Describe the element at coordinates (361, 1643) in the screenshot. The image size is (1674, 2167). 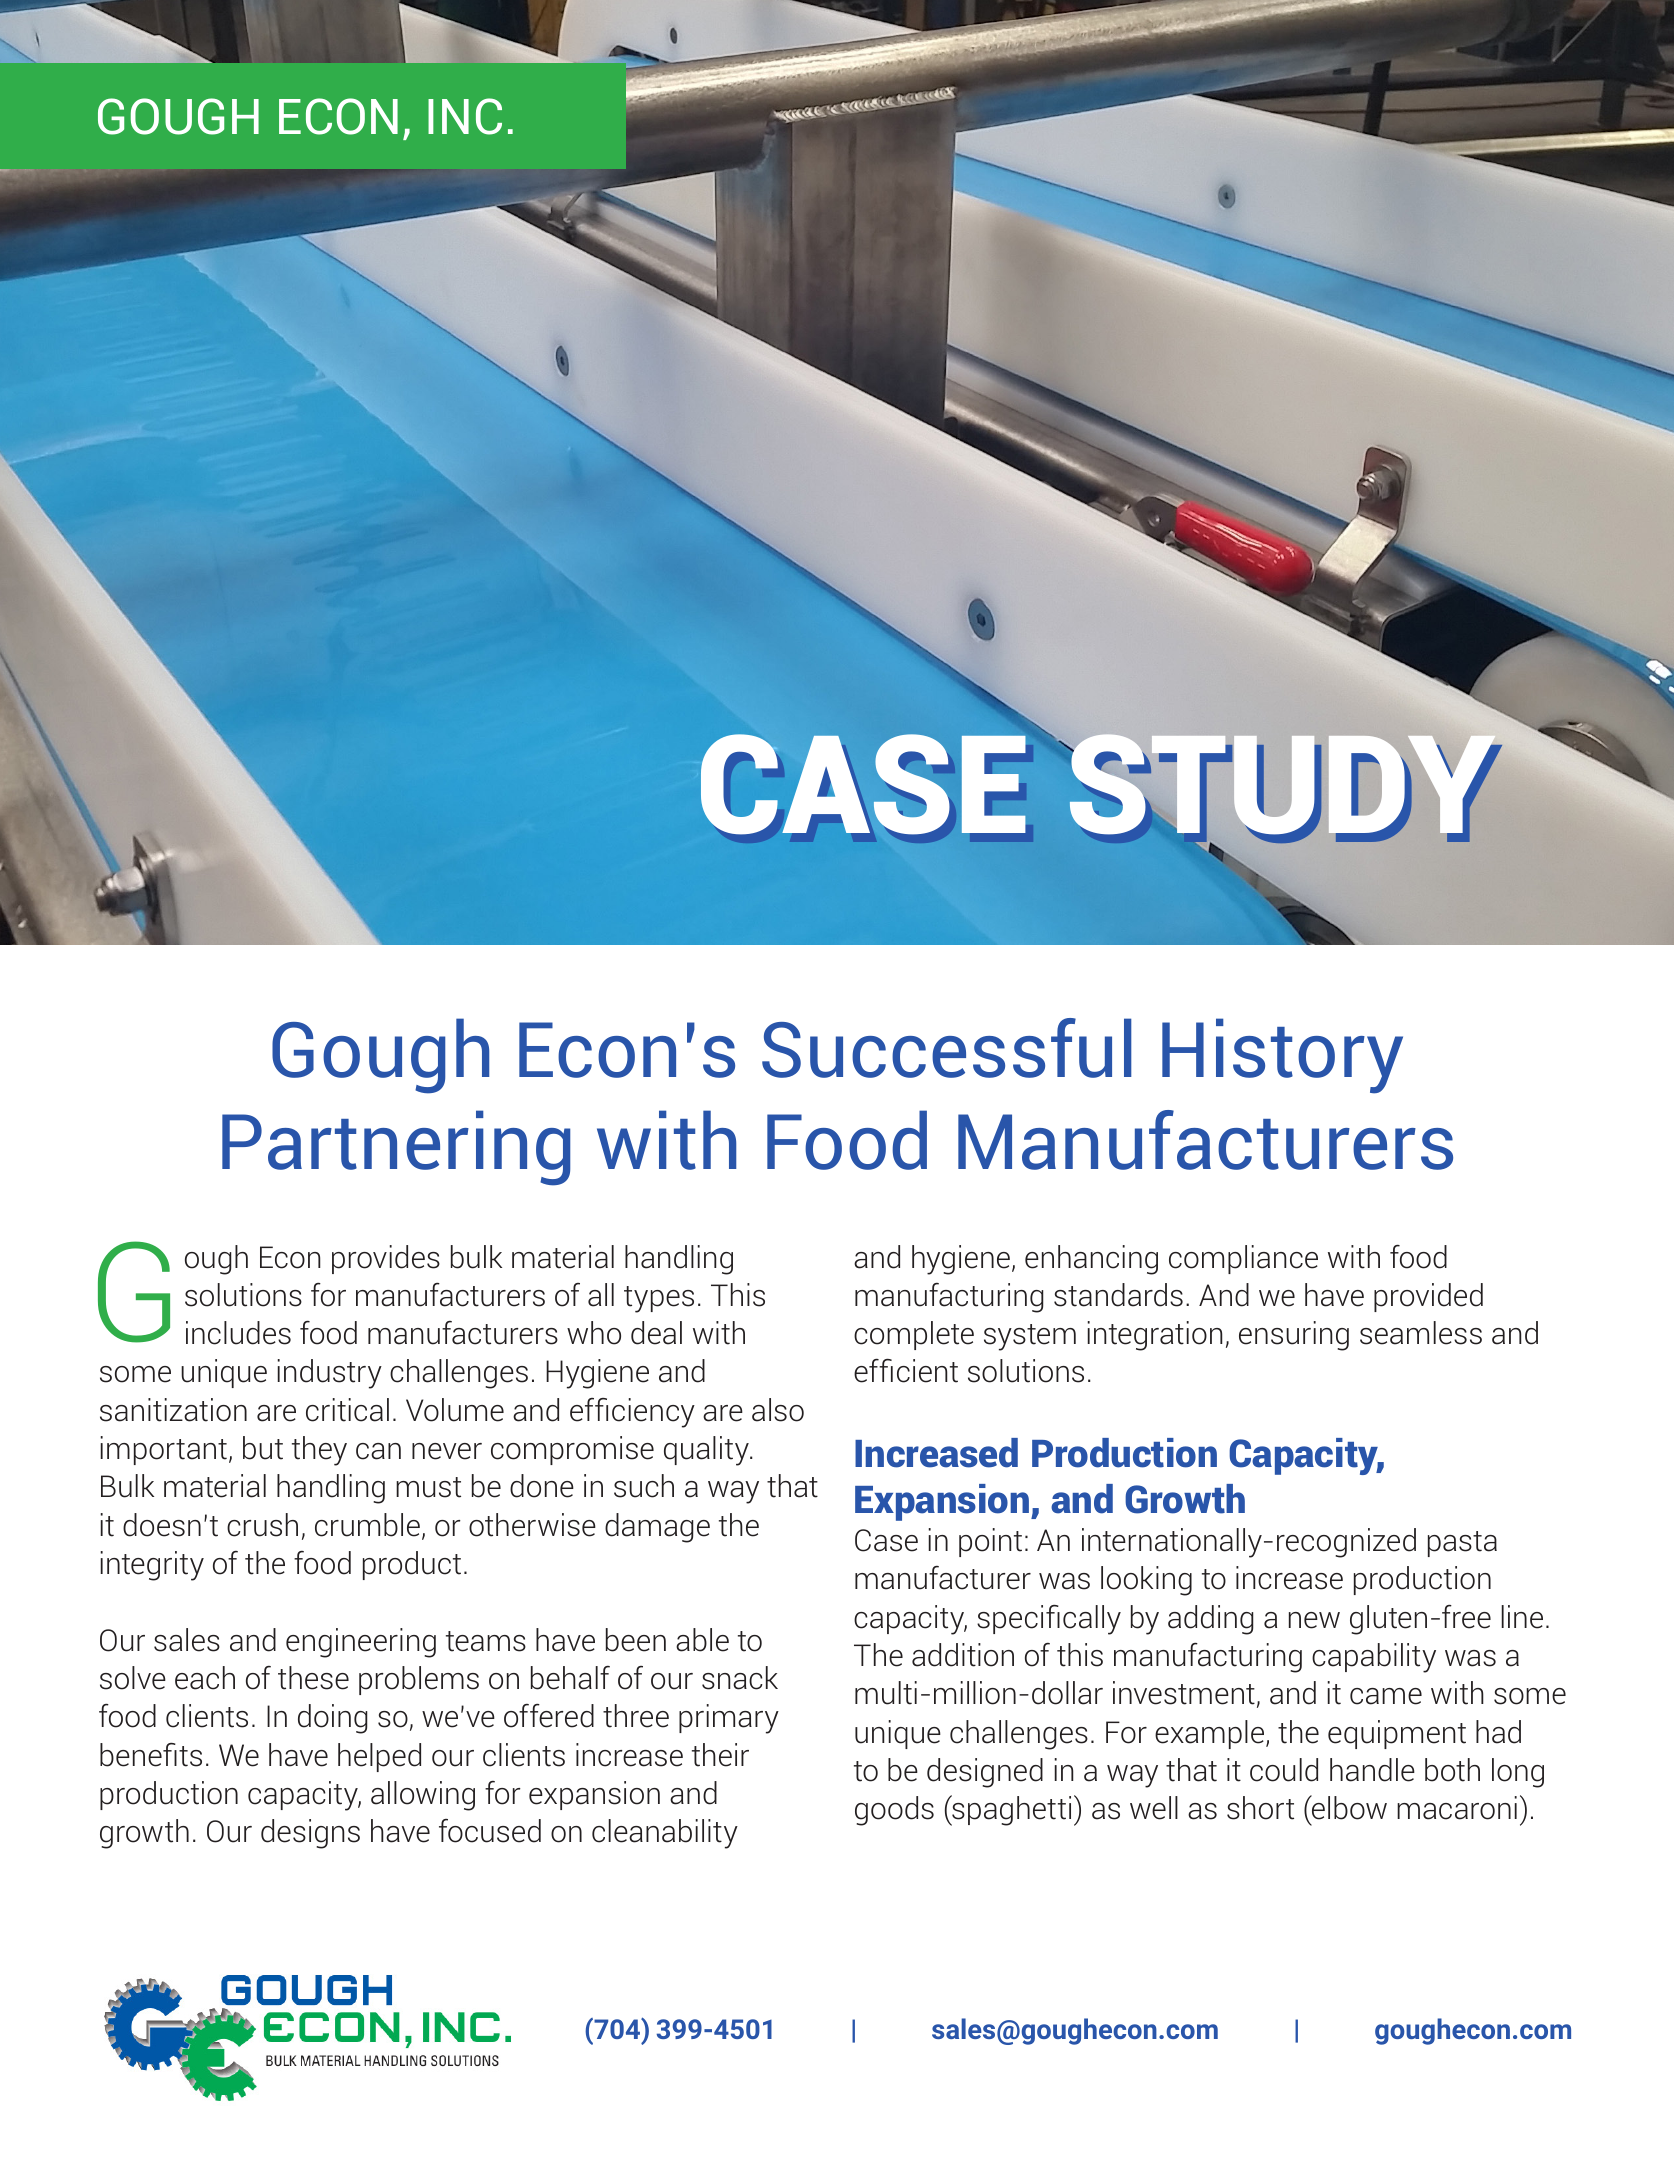
I see `engineering` at that location.
